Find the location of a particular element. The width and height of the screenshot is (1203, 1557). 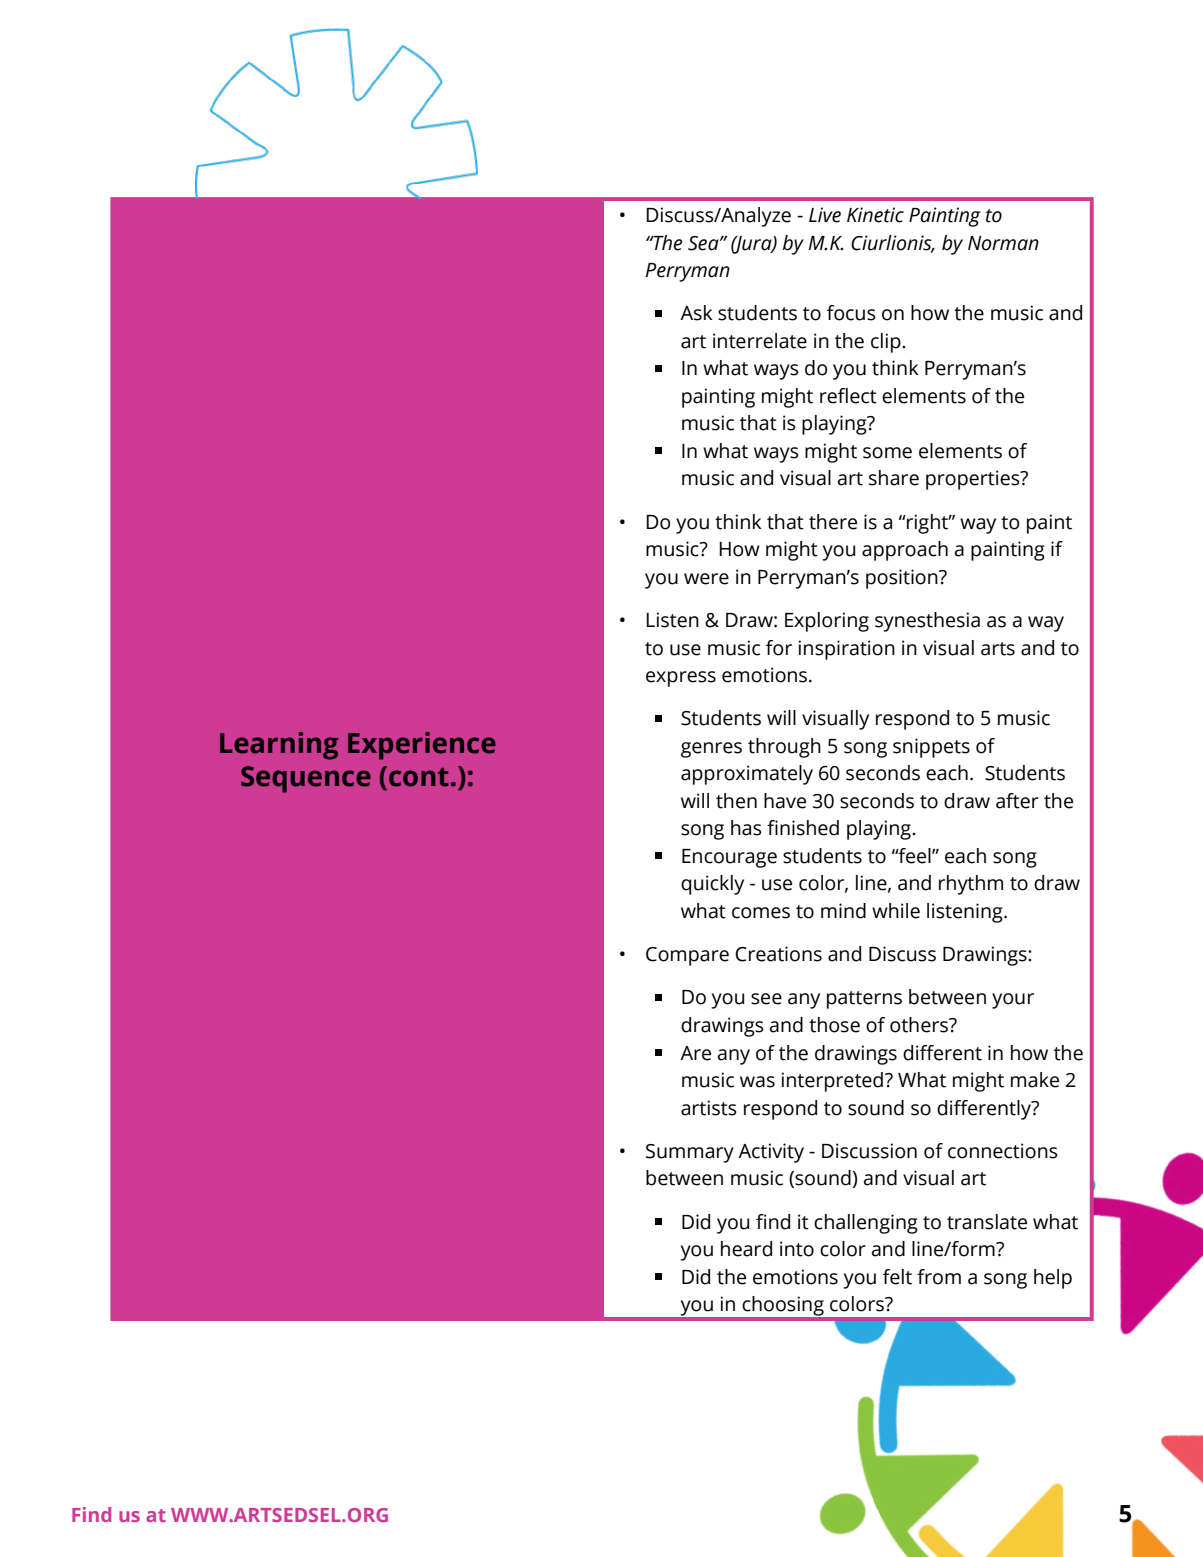

Experience is located at coordinates (422, 746).
